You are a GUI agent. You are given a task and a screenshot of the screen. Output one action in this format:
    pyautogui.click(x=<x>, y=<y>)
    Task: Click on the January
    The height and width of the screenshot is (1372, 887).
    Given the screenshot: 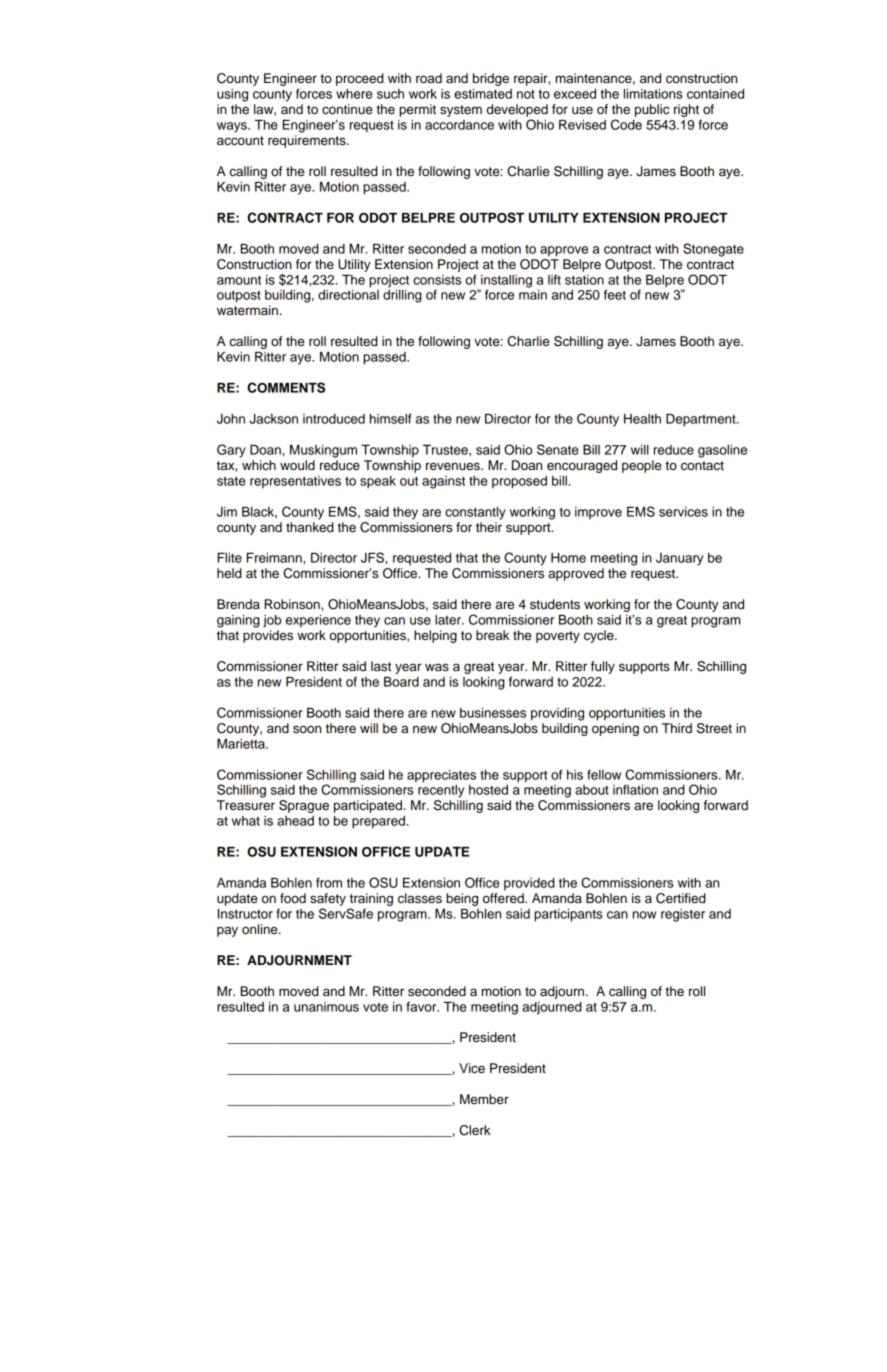 What is the action you would take?
    pyautogui.click(x=679, y=559)
